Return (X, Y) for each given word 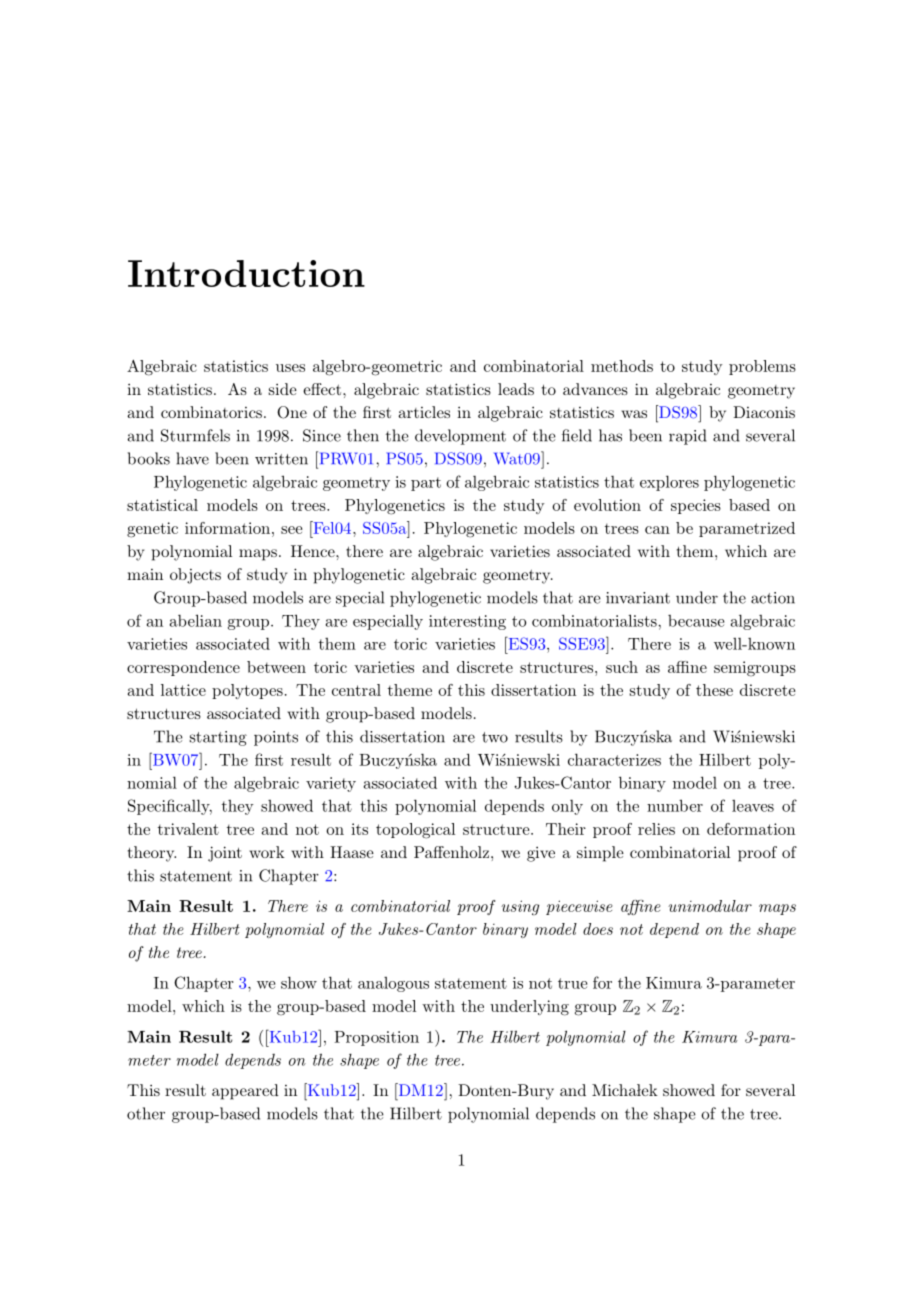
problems (762, 367)
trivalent (188, 829)
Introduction (246, 273)
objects (195, 576)
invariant (638, 598)
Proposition (376, 1038)
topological (415, 831)
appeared (245, 1092)
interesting (467, 622)
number (675, 805)
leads (516, 389)
